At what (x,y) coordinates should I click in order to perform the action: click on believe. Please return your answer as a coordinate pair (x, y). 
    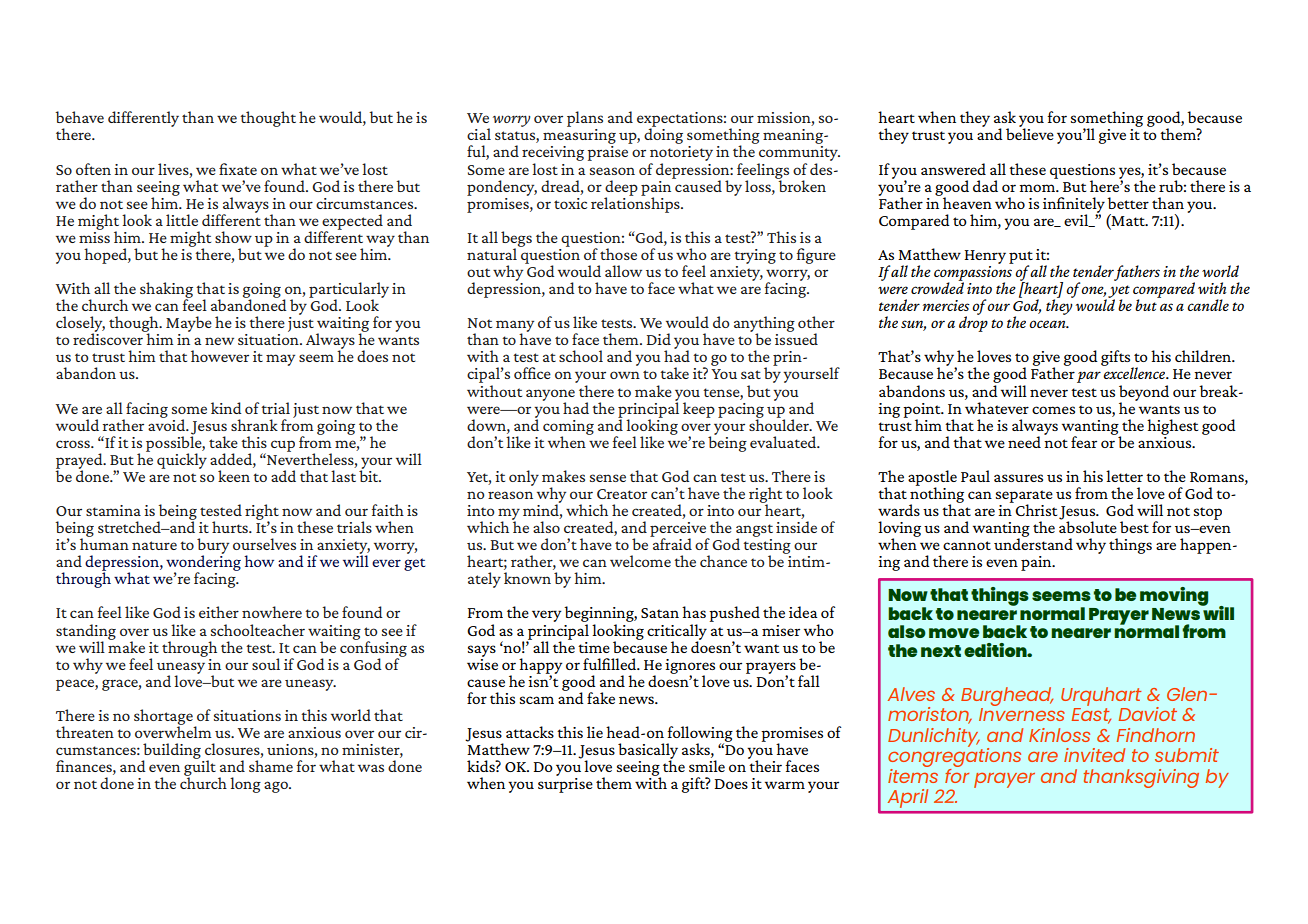
    Looking at the image, I should click on (1030, 133).
